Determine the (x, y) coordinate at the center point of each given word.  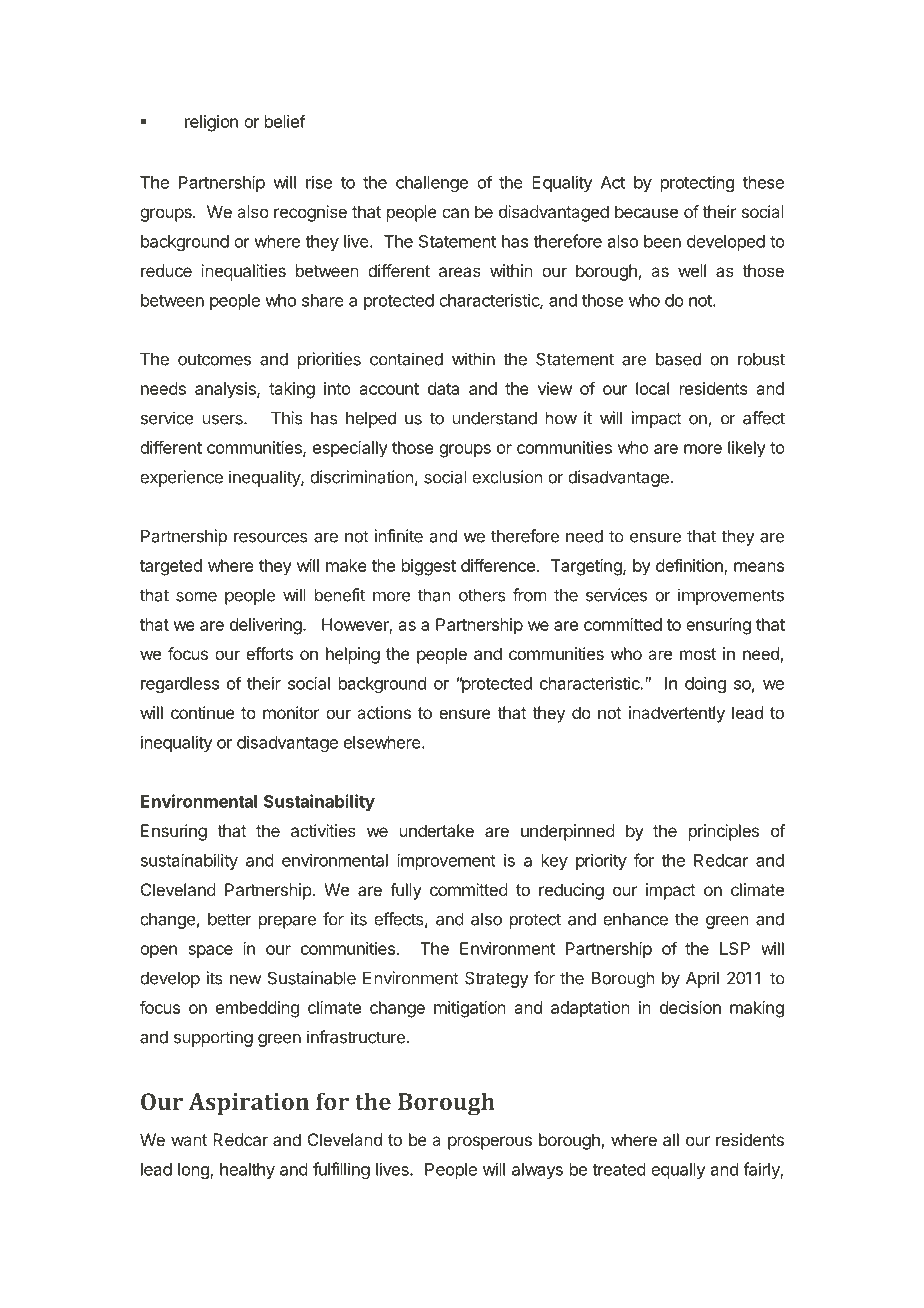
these (763, 182)
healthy (247, 1171)
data (443, 388)
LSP (735, 948)
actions (384, 712)
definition (690, 566)
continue (203, 712)
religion (211, 123)
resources (271, 538)
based (678, 359)
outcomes (214, 359)
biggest (429, 567)
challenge (432, 184)
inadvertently (677, 714)
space (210, 951)
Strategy (496, 979)
